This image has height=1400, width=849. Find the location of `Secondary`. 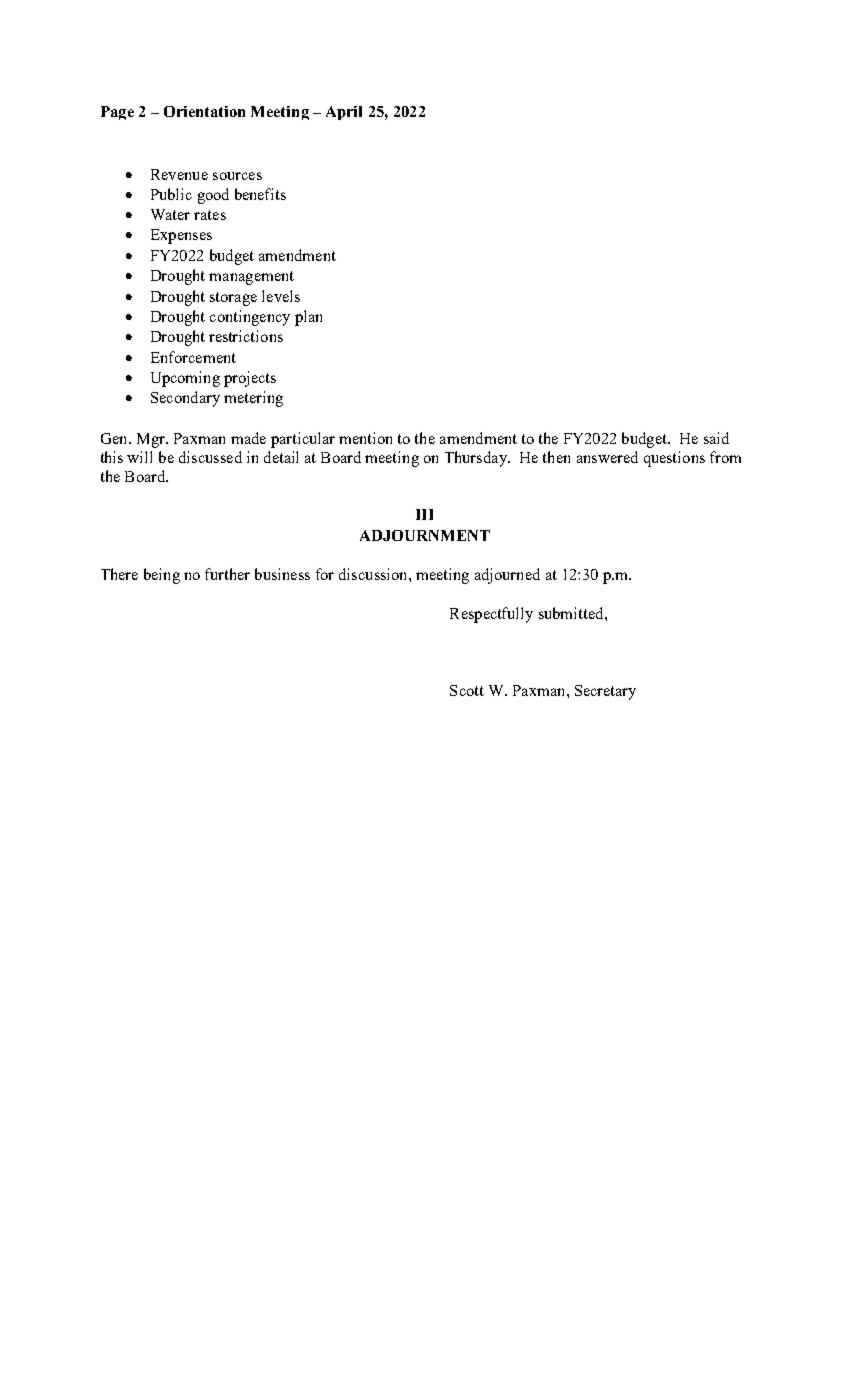

Secondary is located at coordinates (185, 399).
